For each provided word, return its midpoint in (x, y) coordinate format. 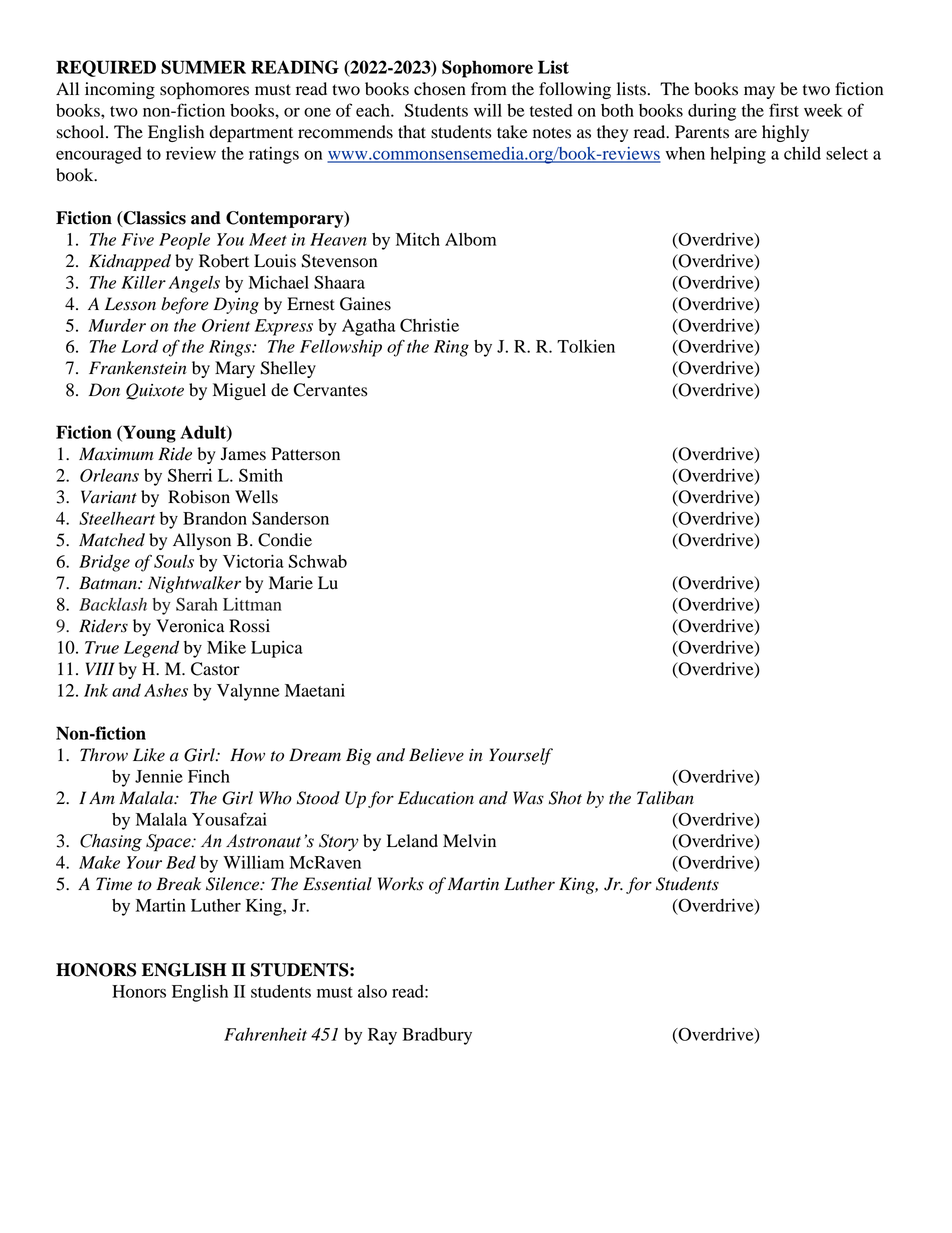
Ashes (166, 690)
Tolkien (586, 346)
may (759, 92)
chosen (440, 89)
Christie (429, 325)
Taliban (665, 798)
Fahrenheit (265, 1034)
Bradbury (437, 1036)
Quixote (155, 391)
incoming (120, 90)
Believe (436, 755)
